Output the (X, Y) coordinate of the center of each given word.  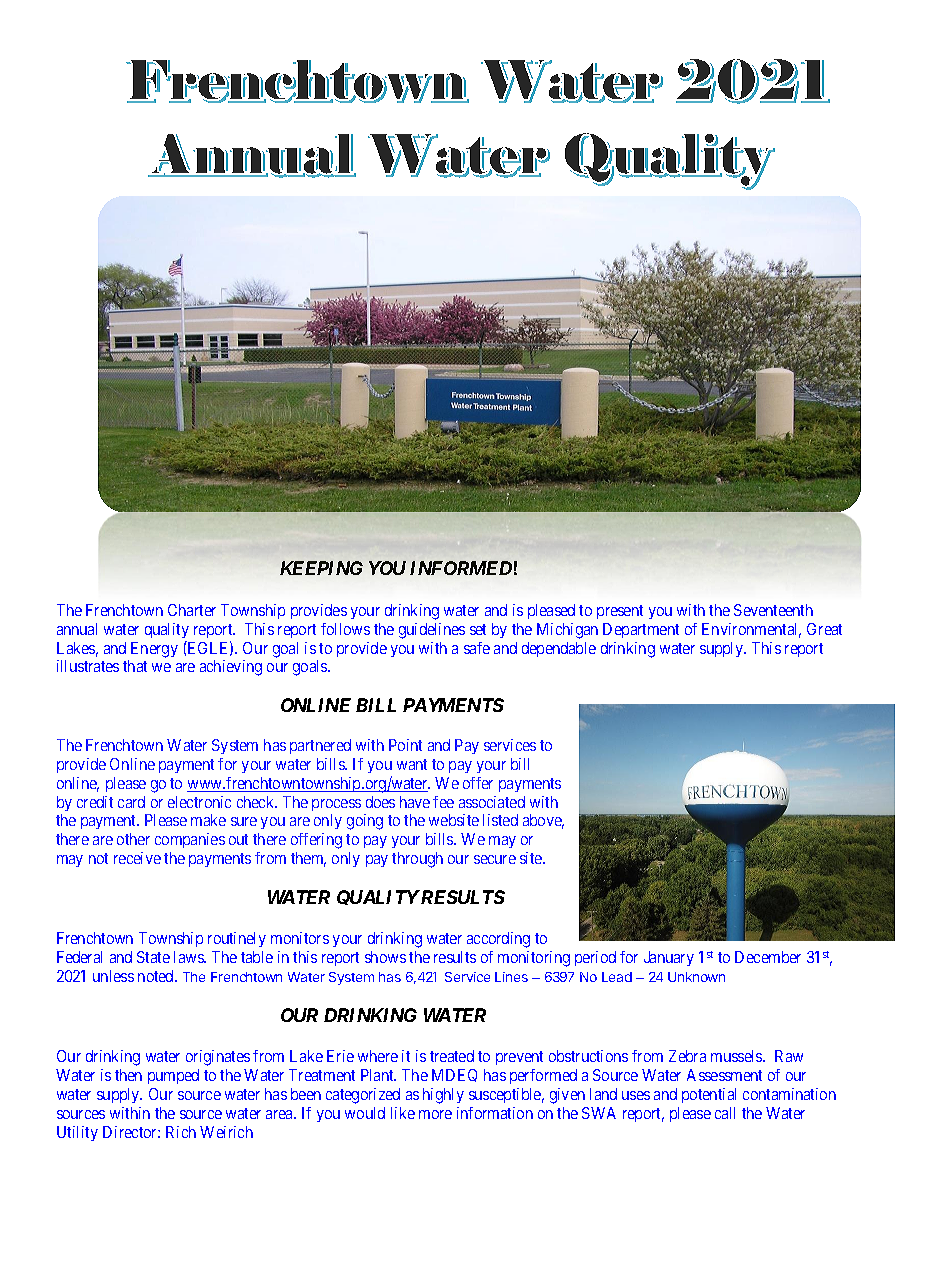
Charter (192, 610)
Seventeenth (773, 610)
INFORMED (461, 568)
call (725, 1113)
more (435, 1114)
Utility (77, 1133)
